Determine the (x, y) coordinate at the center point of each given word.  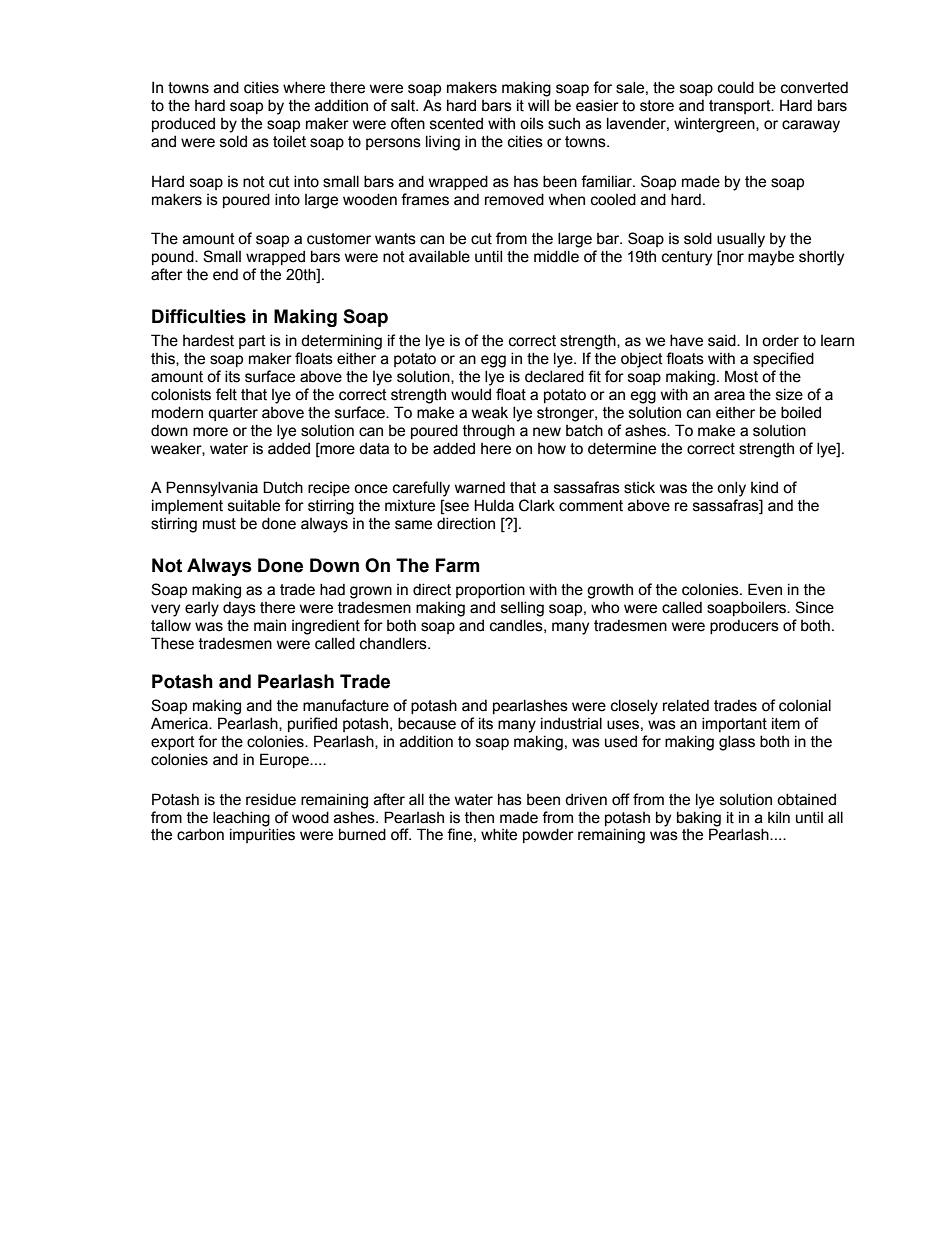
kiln (779, 817)
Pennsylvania (212, 489)
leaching (241, 819)
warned (480, 487)
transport (741, 107)
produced (183, 124)
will (538, 105)
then (479, 817)
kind (764, 487)
